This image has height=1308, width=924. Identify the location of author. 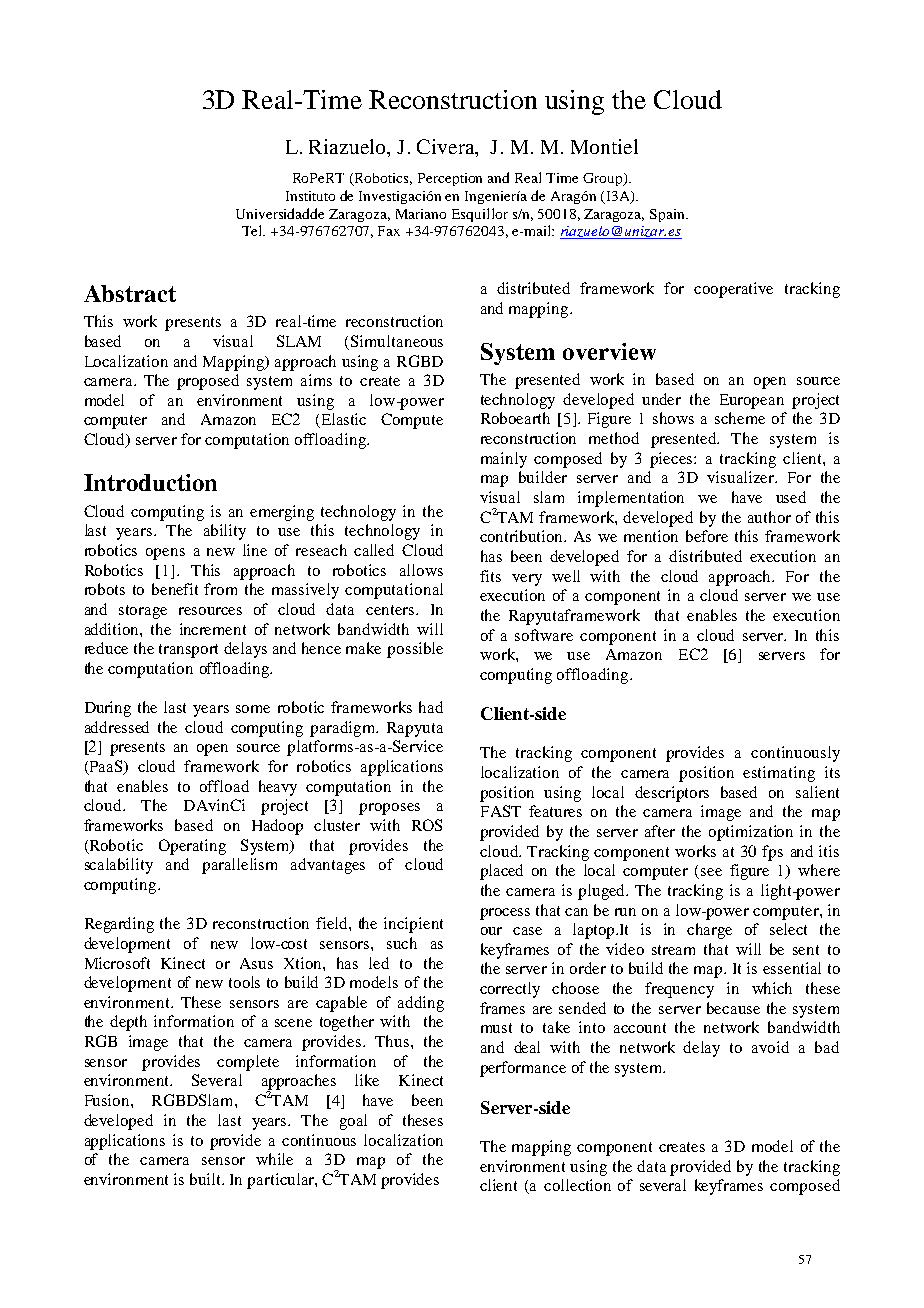
(769, 517).
